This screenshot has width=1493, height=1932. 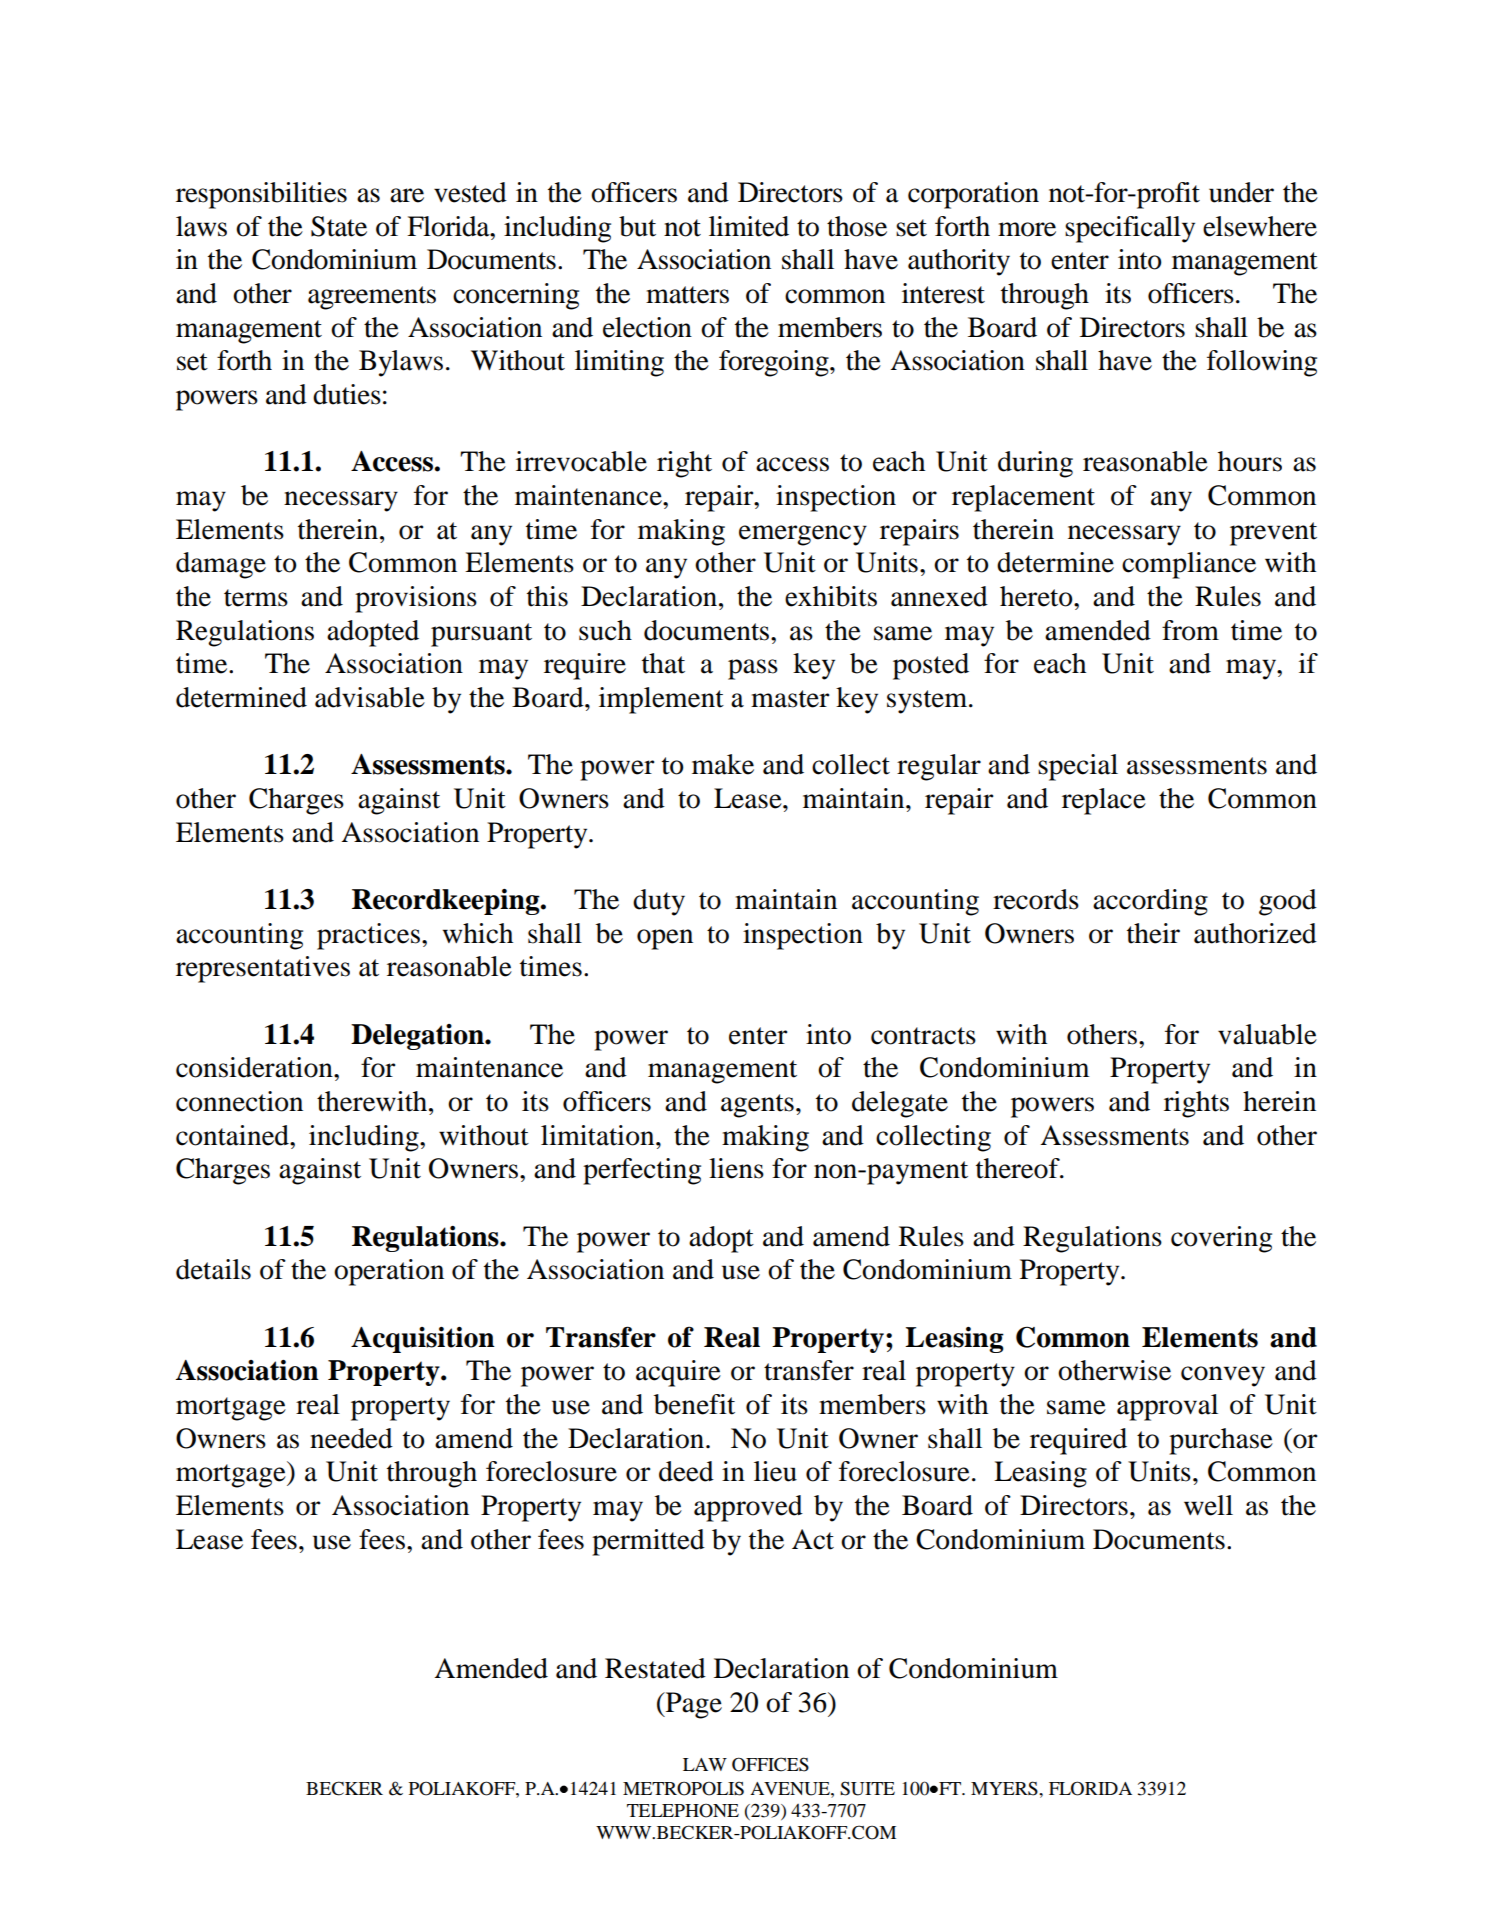 What do you see at coordinates (370, 697) in the screenshot?
I see `advisable` at bounding box center [370, 697].
